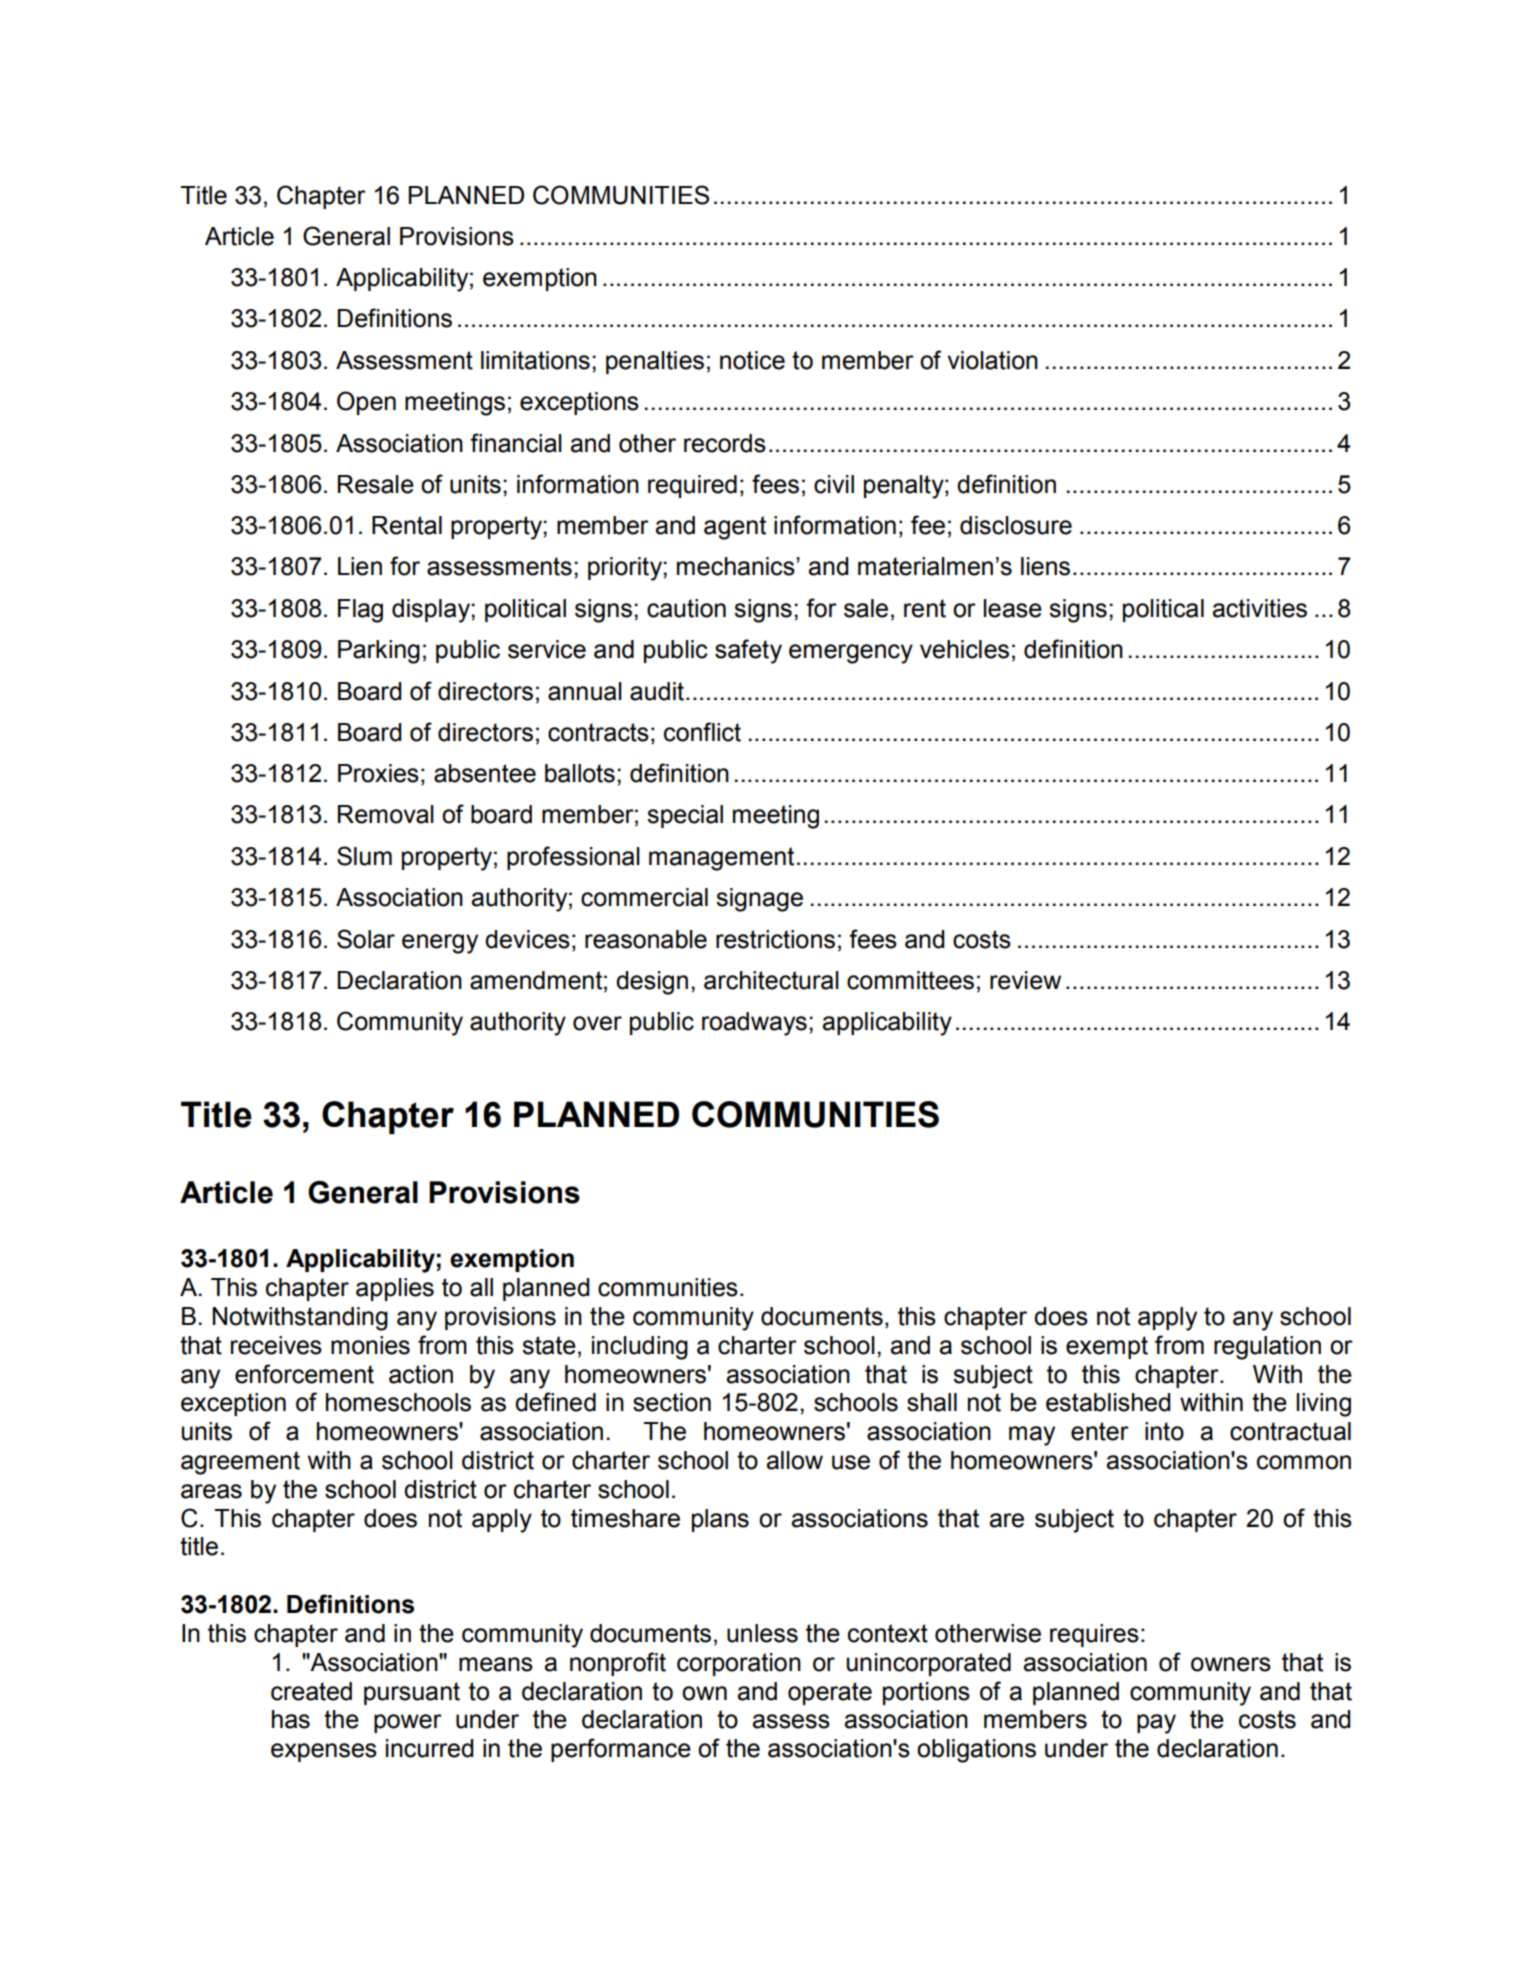  Describe the element at coordinates (240, 1463) in the page. I see `agreement` at that location.
